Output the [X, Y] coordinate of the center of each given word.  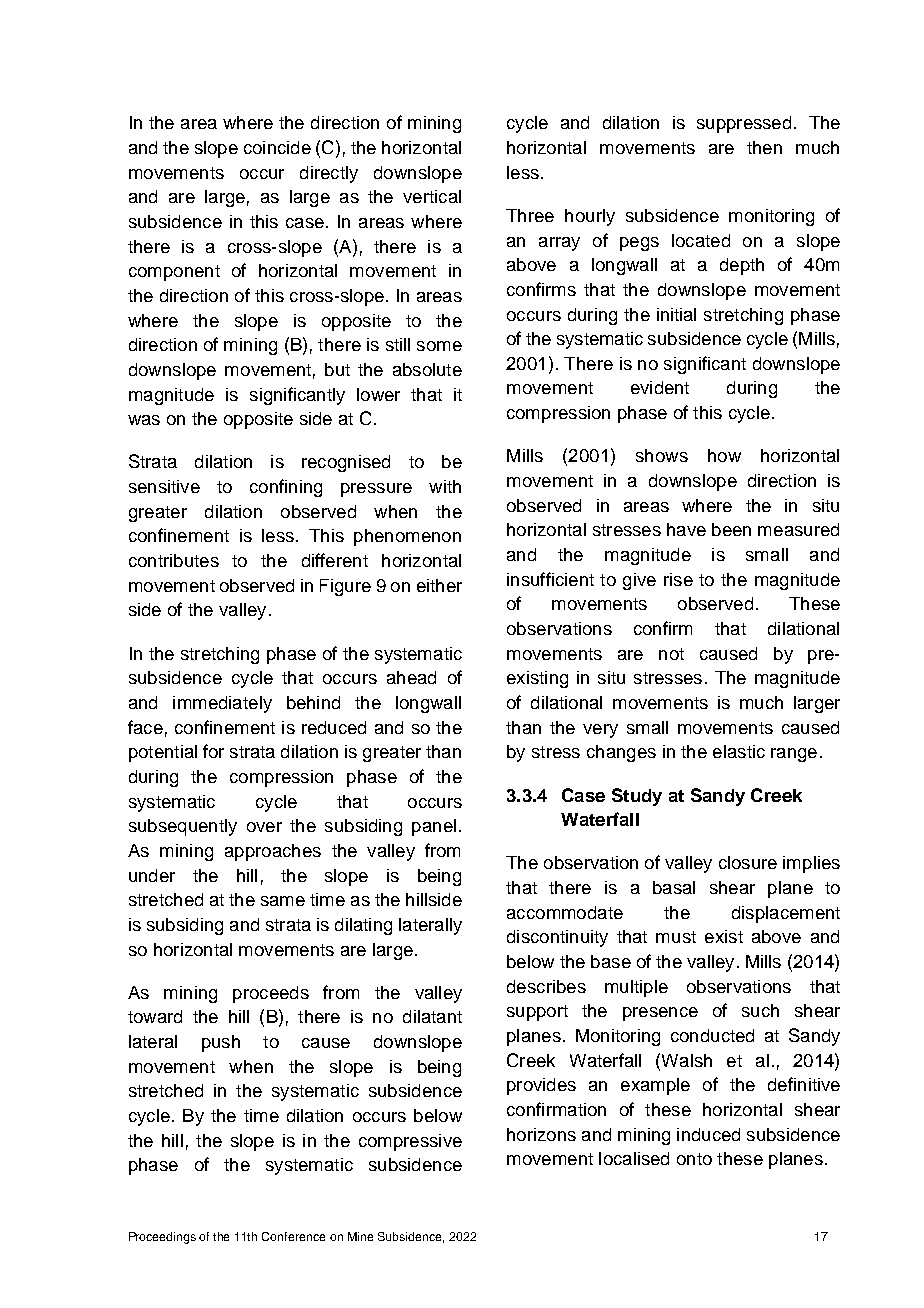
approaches [273, 852]
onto [694, 1159]
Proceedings [162, 1238]
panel [434, 827]
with [445, 486]
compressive [410, 1142]
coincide [277, 147]
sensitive [164, 486]
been [731, 529]
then [764, 147]
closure [748, 862]
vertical [432, 196]
